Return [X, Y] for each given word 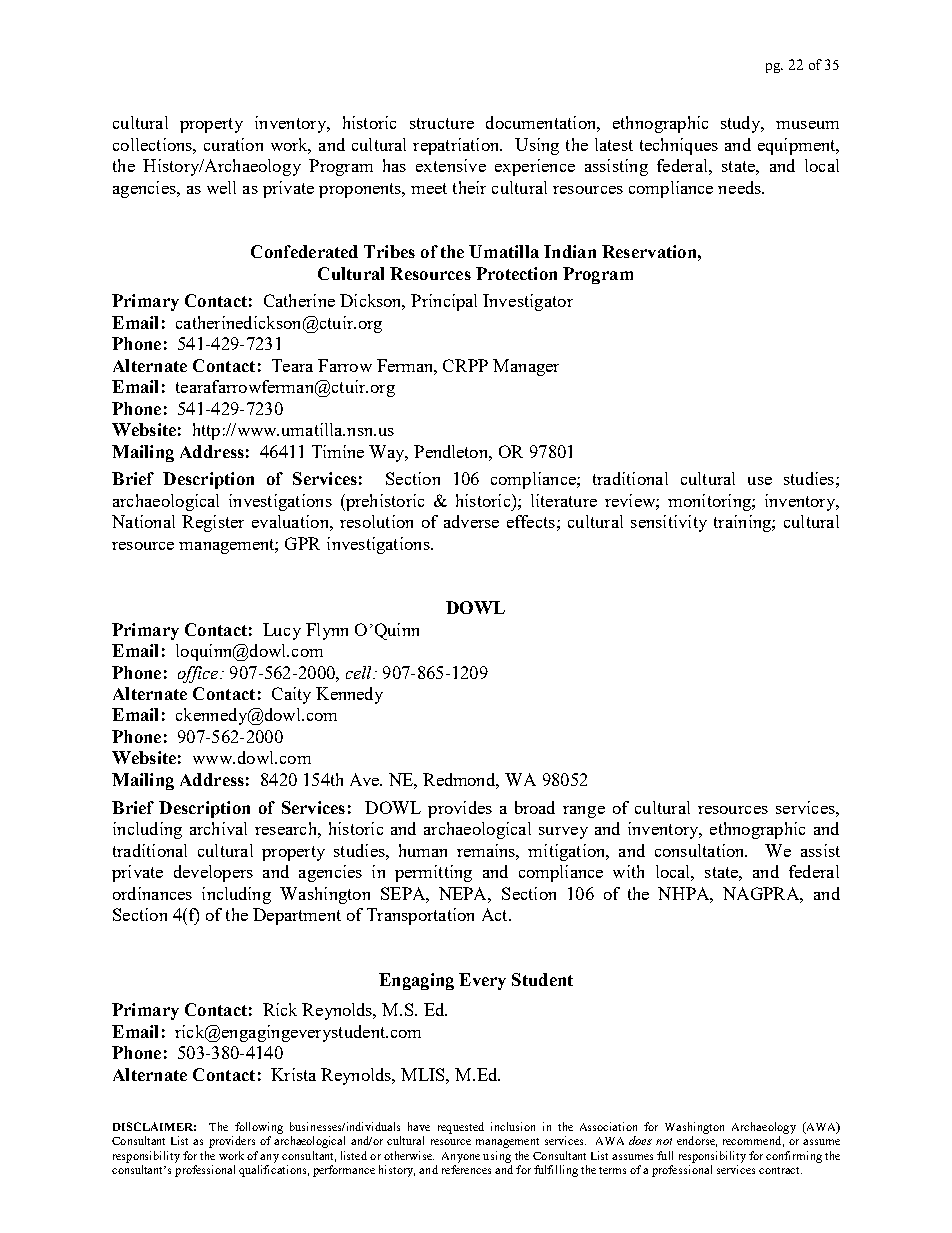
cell [360, 672]
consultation [701, 850]
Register [213, 523]
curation [233, 144]
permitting [433, 873]
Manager [526, 367]
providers [232, 1142]
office [199, 674]
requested [461, 1128]
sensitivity [669, 523]
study [742, 124]
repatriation [457, 146]
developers [213, 873]
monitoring [710, 502]
